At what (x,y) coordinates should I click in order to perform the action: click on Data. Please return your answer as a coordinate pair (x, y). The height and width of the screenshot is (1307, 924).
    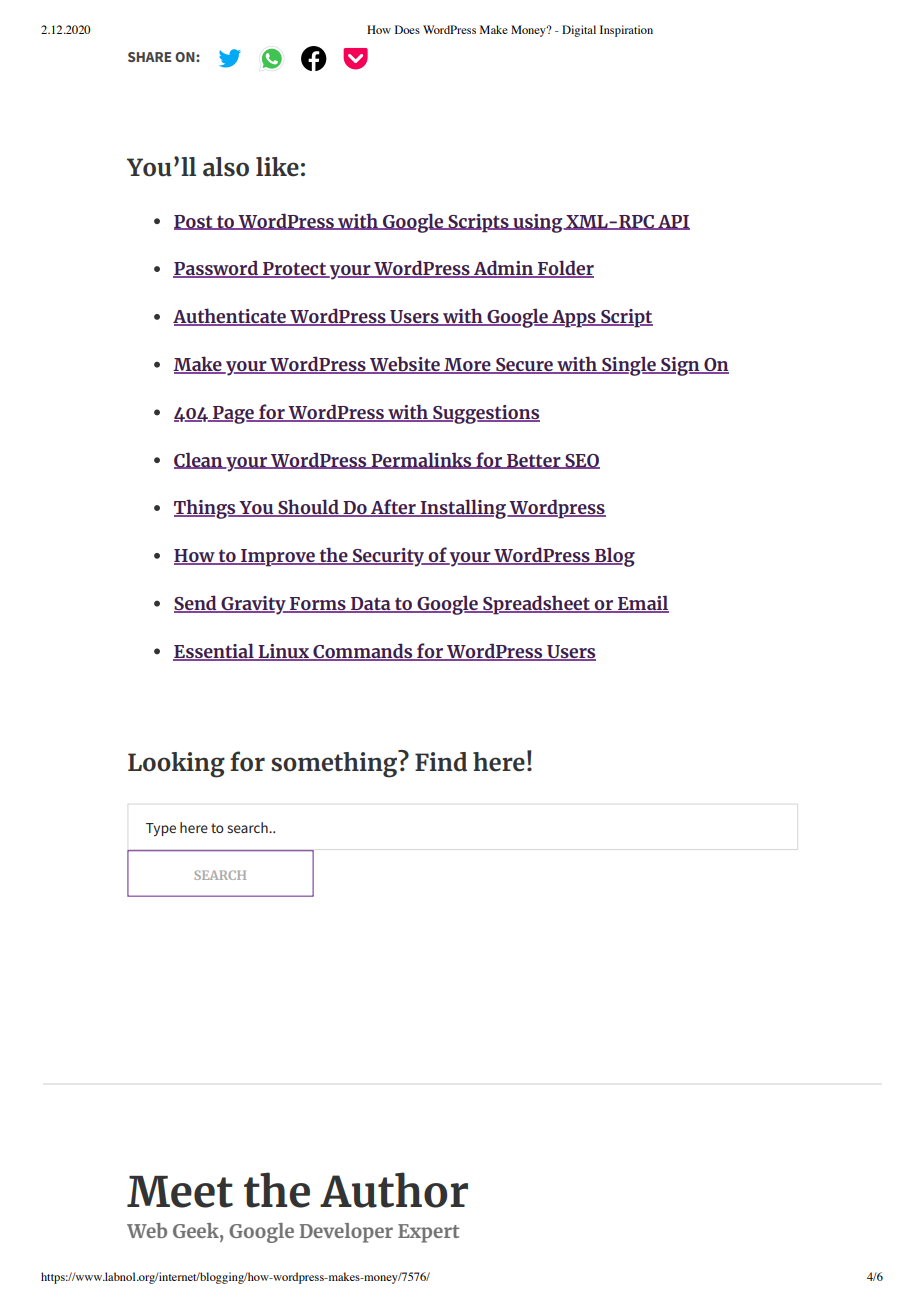
    Looking at the image, I should click on (371, 605).
